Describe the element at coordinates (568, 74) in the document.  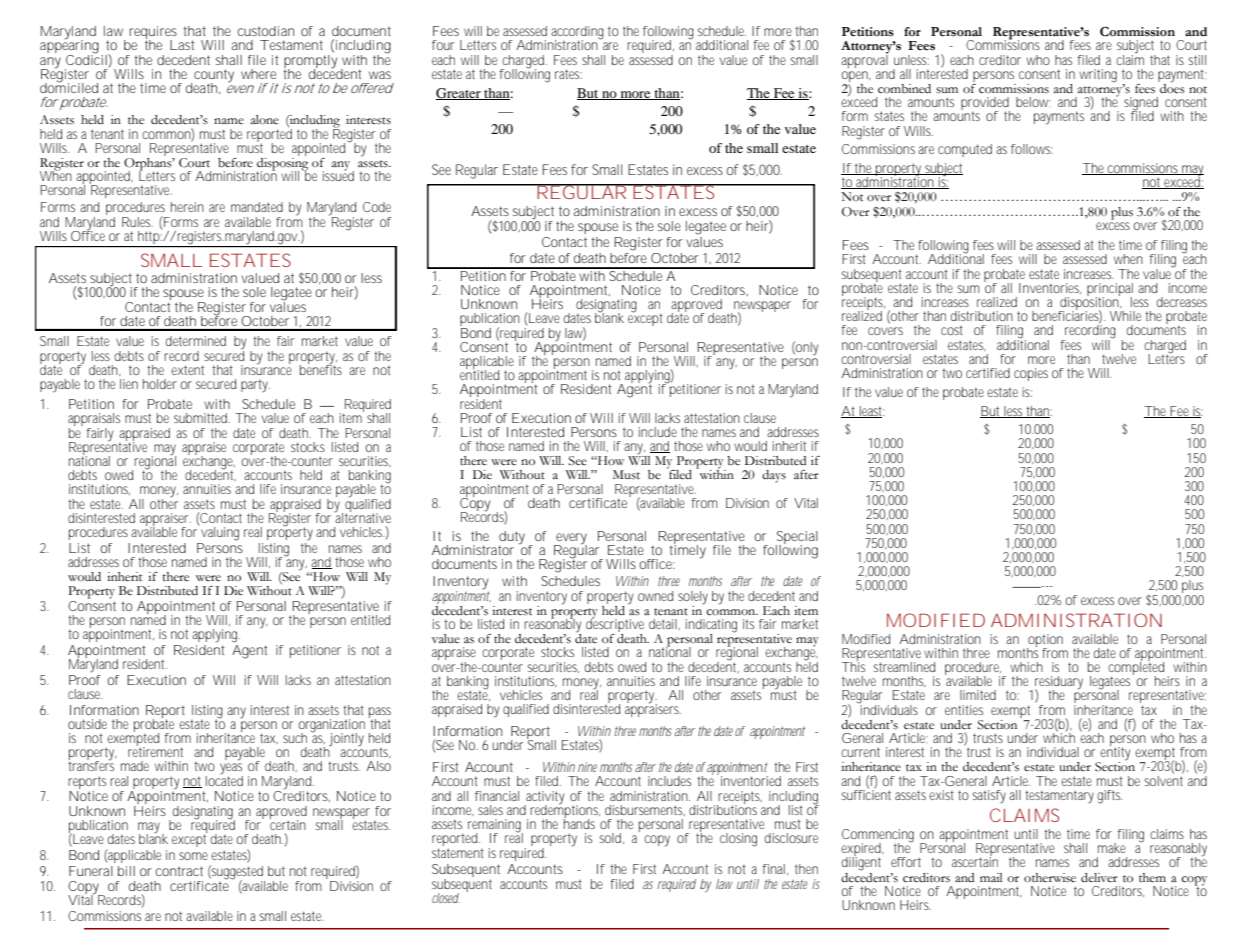
I see `rates` at that location.
